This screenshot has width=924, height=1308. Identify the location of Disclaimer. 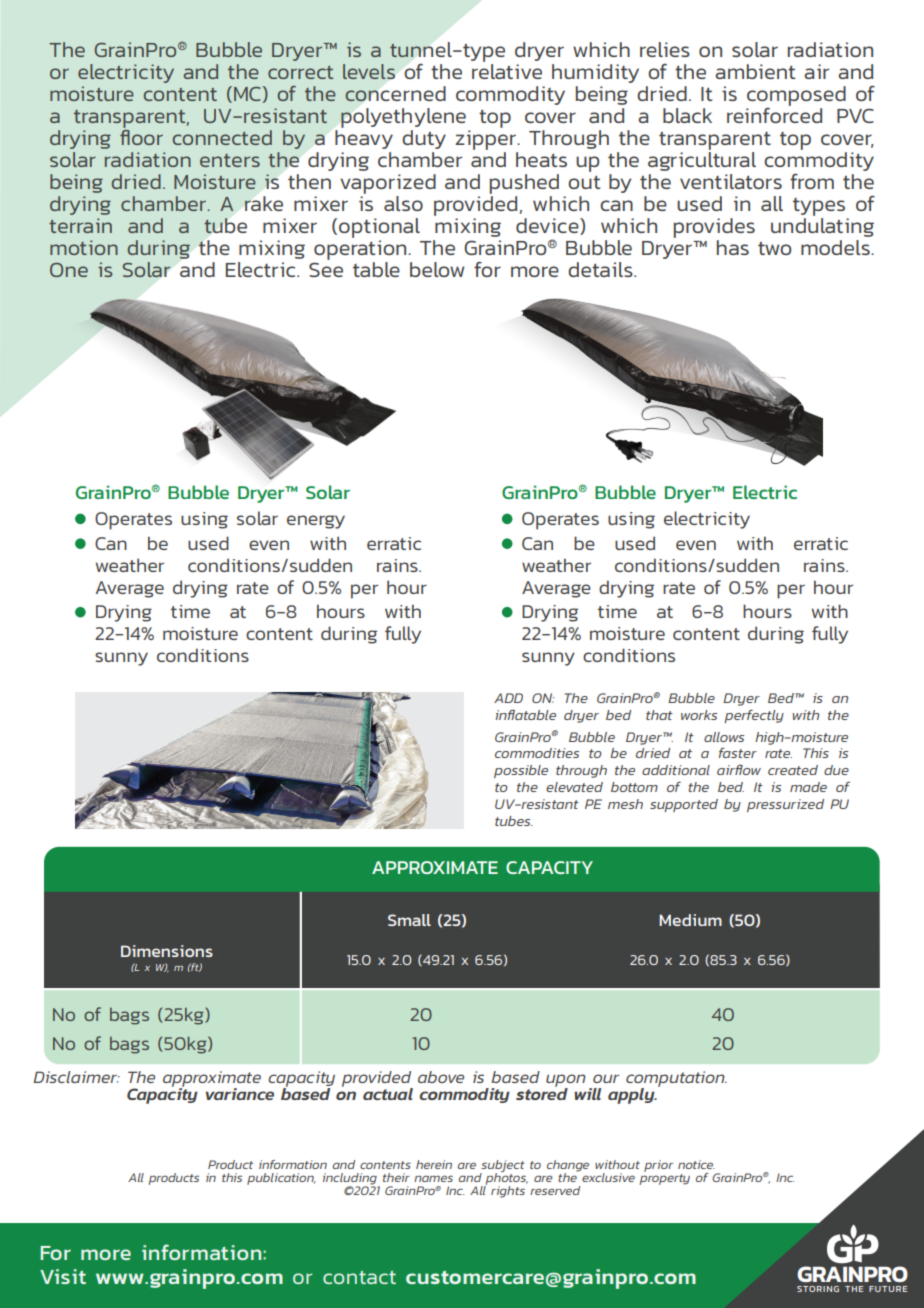
(76, 1077).
